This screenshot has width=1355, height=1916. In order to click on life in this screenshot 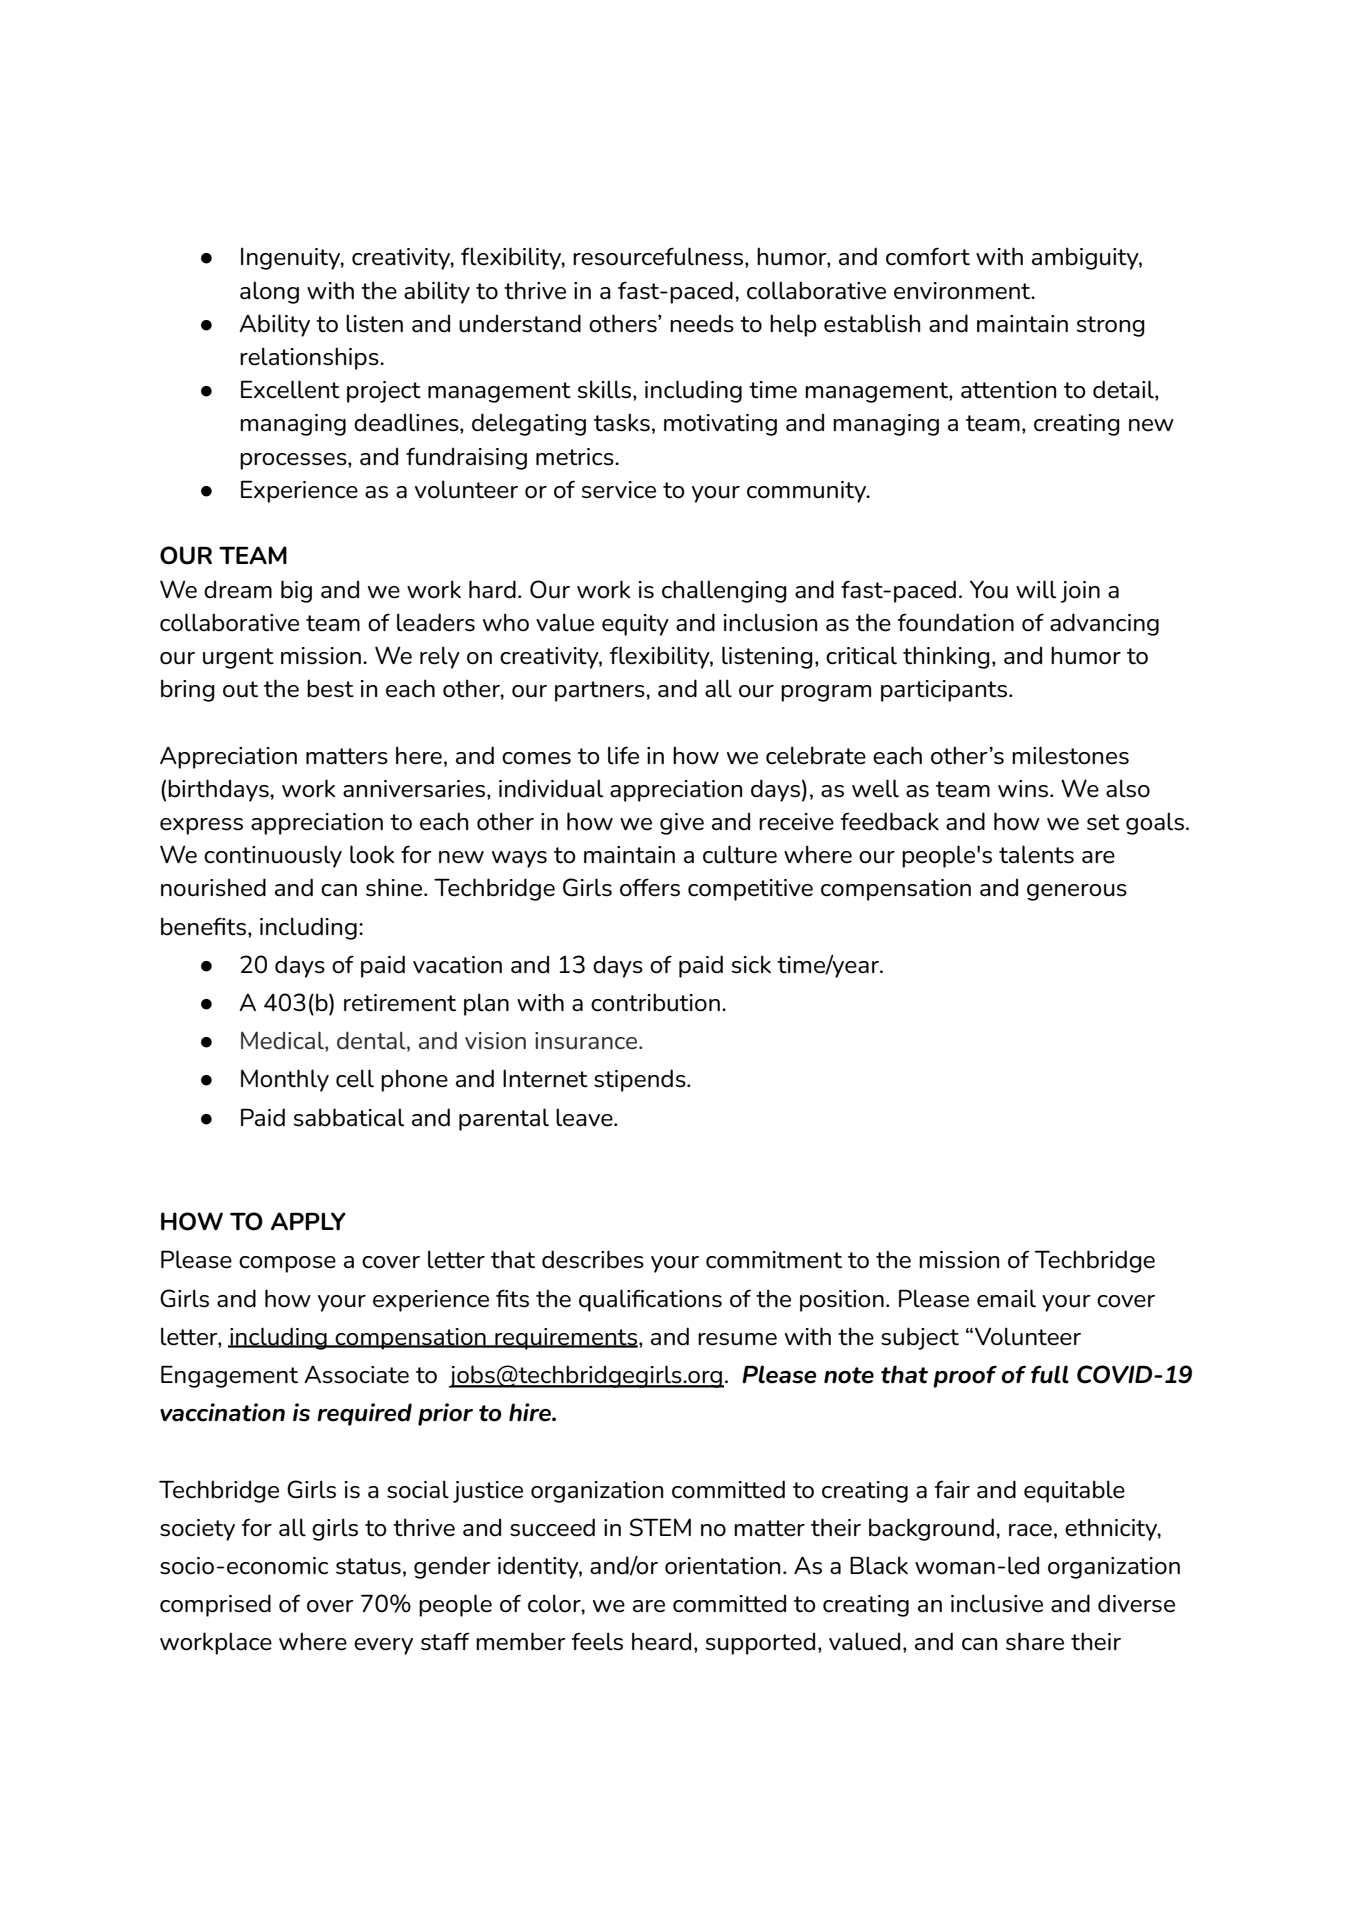, I will do `click(623, 755)`.
